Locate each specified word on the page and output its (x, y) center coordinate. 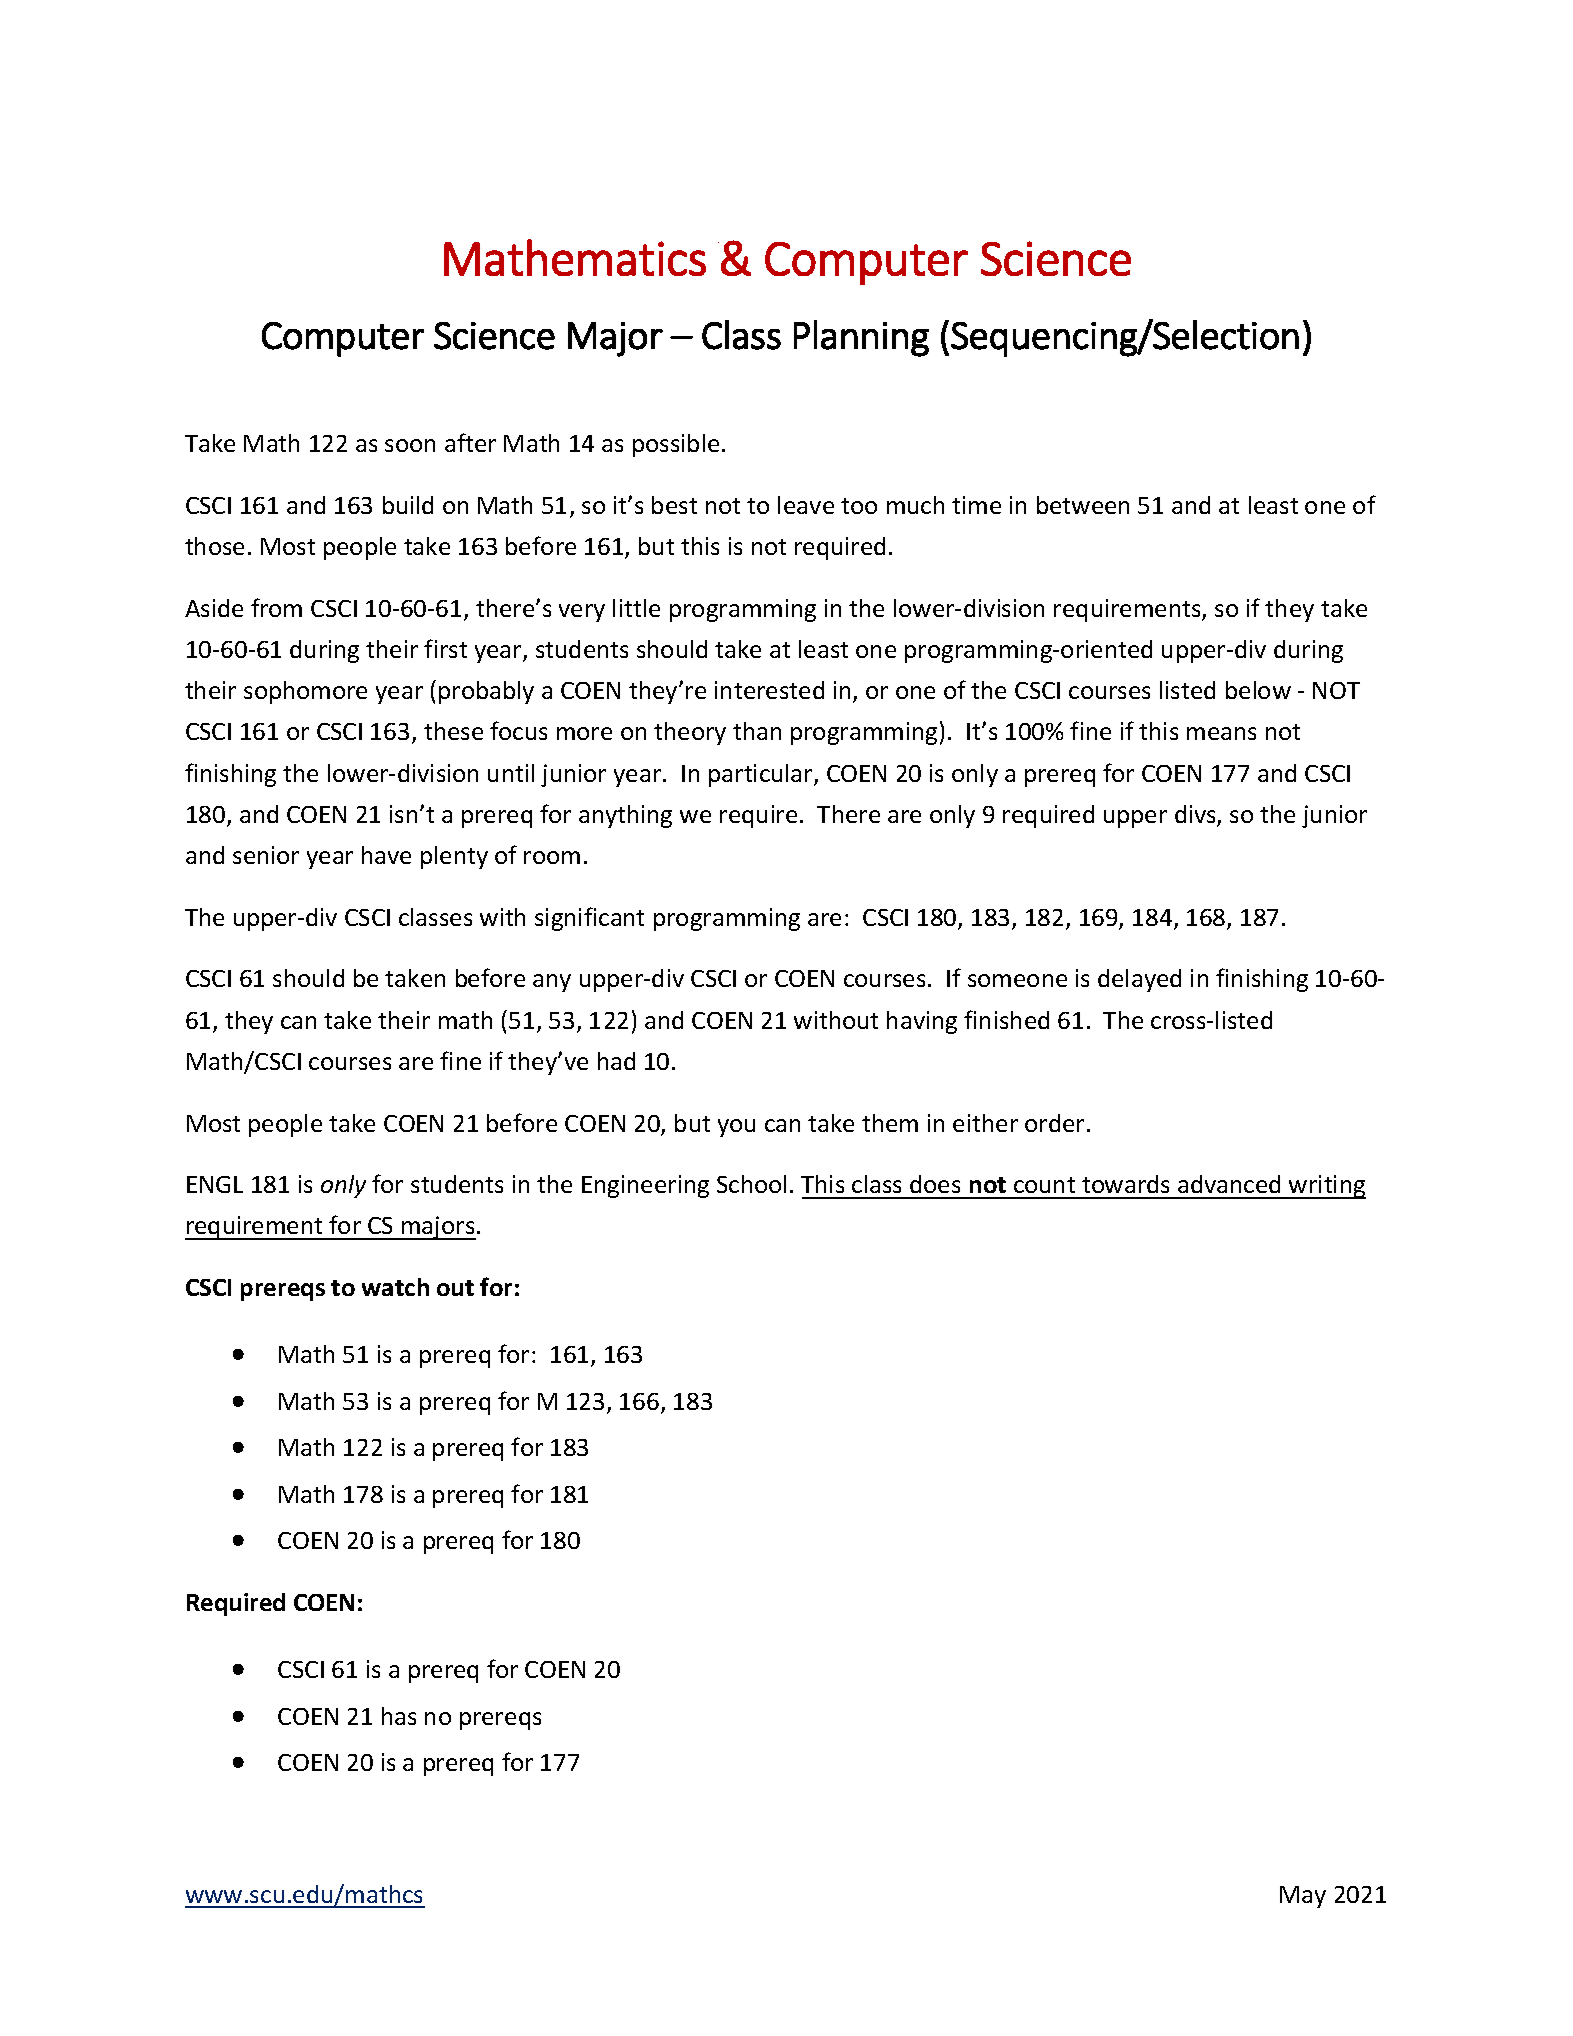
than (757, 731)
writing (1326, 1187)
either (985, 1123)
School (751, 1184)
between (1083, 505)
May (1303, 1897)
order (1054, 1123)
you (736, 1128)
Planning (861, 338)
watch (395, 1287)
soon (410, 445)
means (1221, 733)
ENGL (215, 1184)
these (453, 731)
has (399, 1716)
